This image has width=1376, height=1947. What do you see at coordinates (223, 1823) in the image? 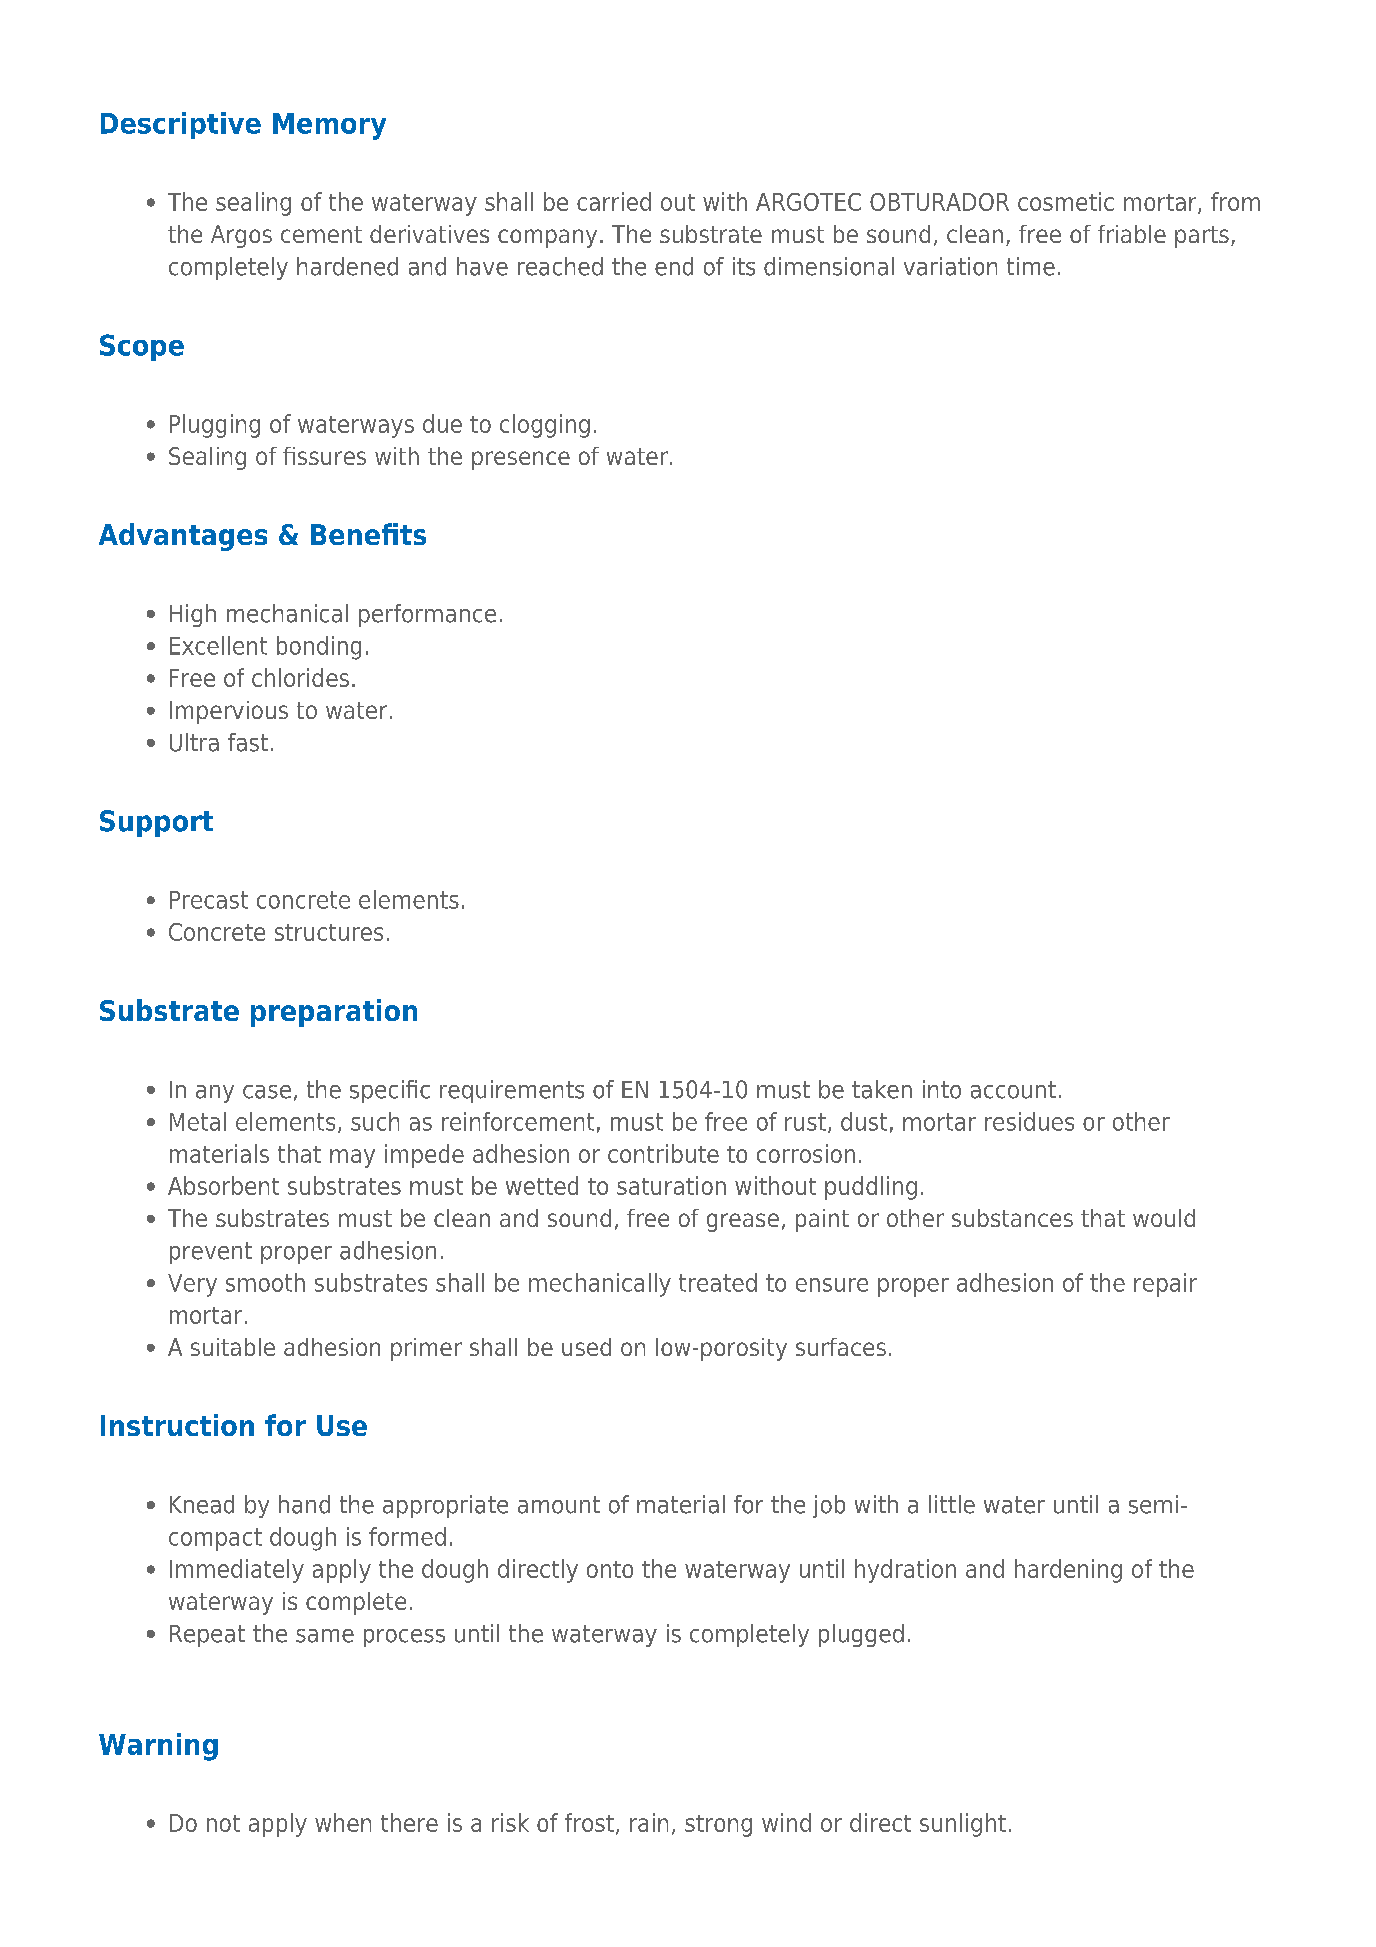
I see `not` at bounding box center [223, 1823].
